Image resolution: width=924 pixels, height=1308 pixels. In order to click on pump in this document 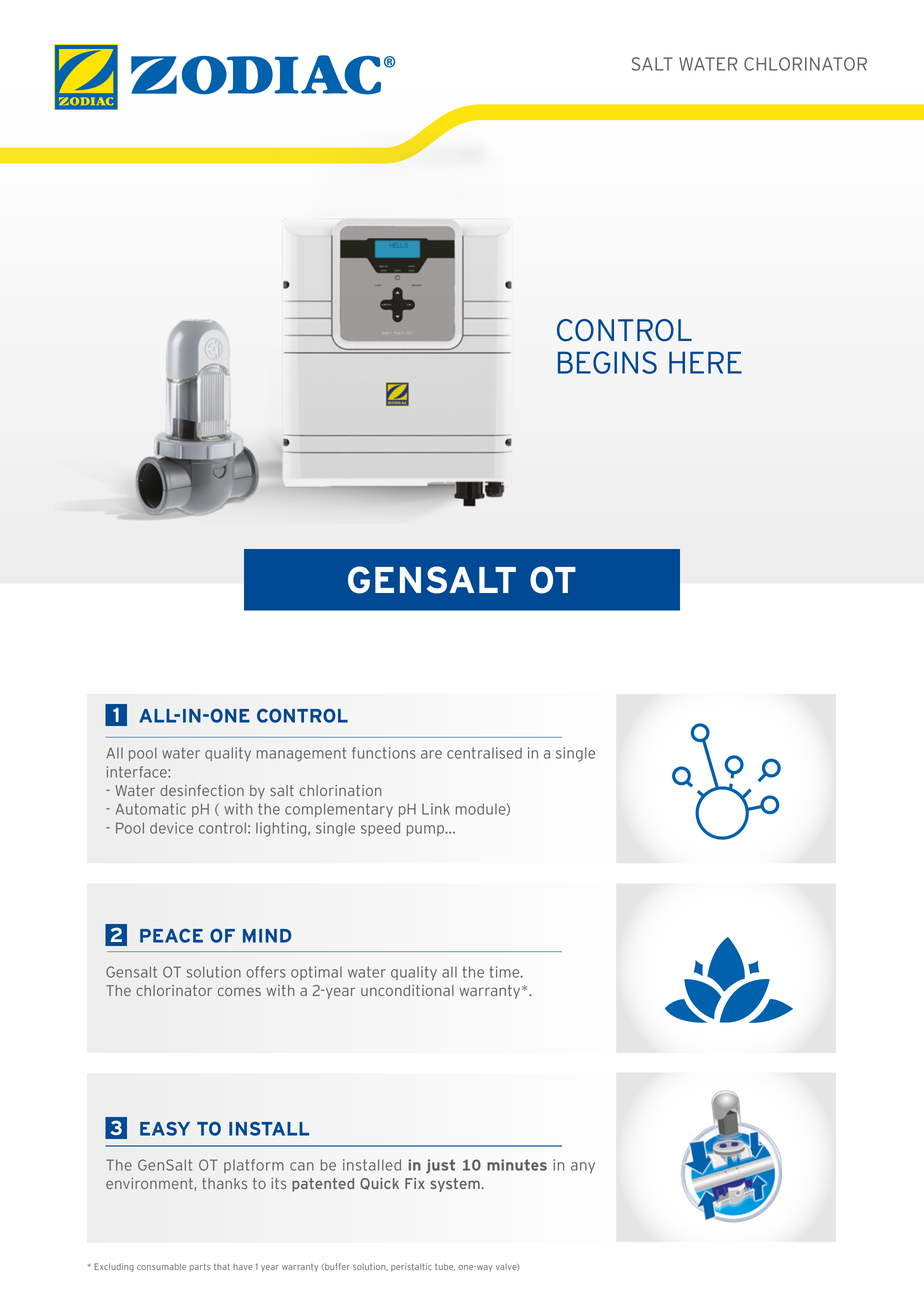, I will do `click(426, 830)`.
